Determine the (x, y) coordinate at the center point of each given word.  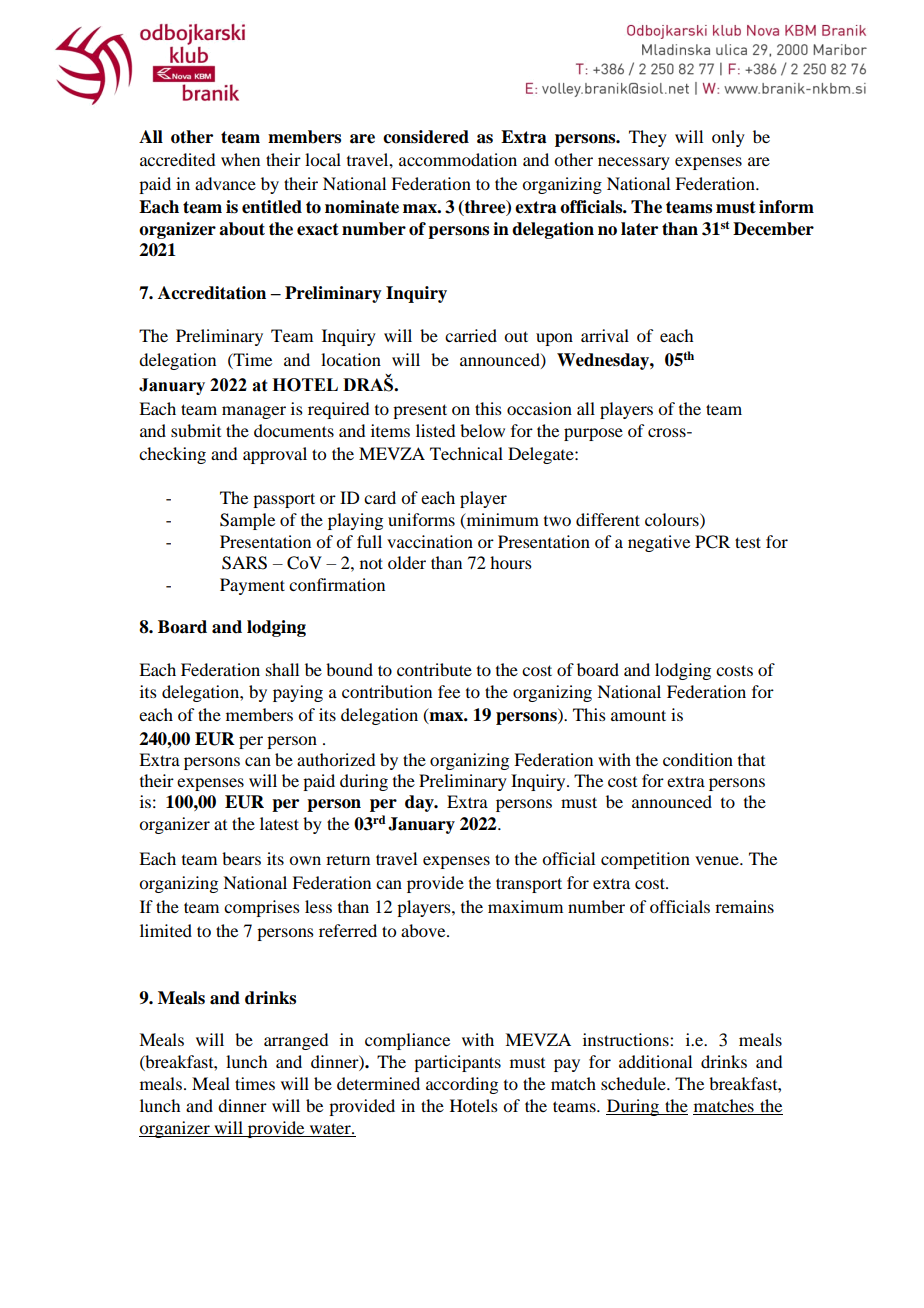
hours (511, 562)
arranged (296, 1041)
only (728, 138)
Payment (252, 586)
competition (645, 860)
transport (529, 885)
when (240, 159)
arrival (605, 335)
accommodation (458, 159)
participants (457, 1063)
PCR (712, 542)
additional (655, 1061)
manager (254, 412)
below (482, 430)
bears (241, 858)
